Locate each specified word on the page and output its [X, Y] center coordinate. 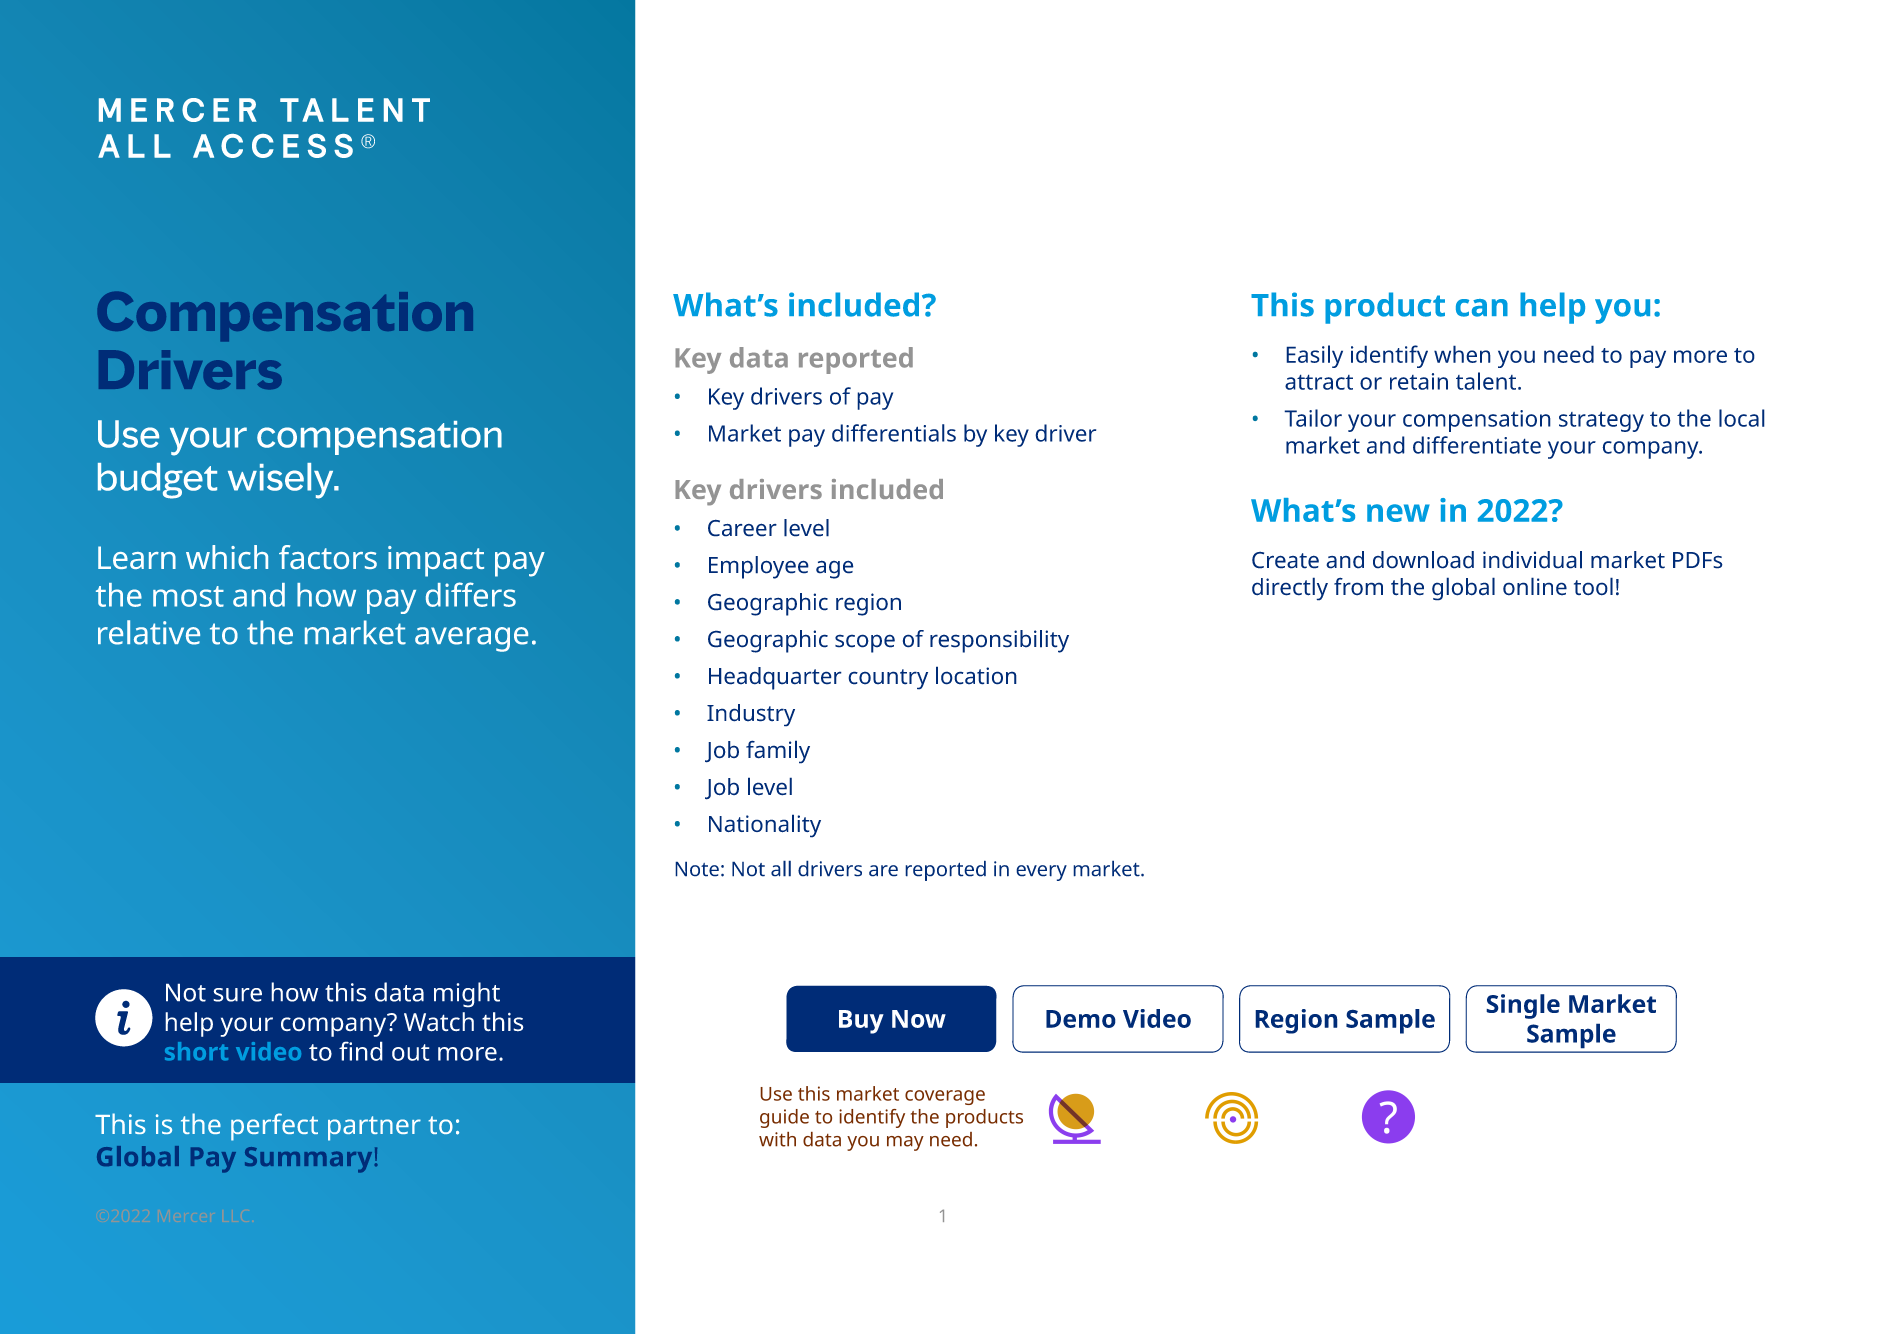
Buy [861, 1022]
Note [697, 869]
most [188, 596]
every [1041, 873]
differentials [894, 433]
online [1535, 586]
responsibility [999, 641]
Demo [1081, 1019]
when [1462, 354]
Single [1523, 1006]
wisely [282, 481]
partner [374, 1128]
